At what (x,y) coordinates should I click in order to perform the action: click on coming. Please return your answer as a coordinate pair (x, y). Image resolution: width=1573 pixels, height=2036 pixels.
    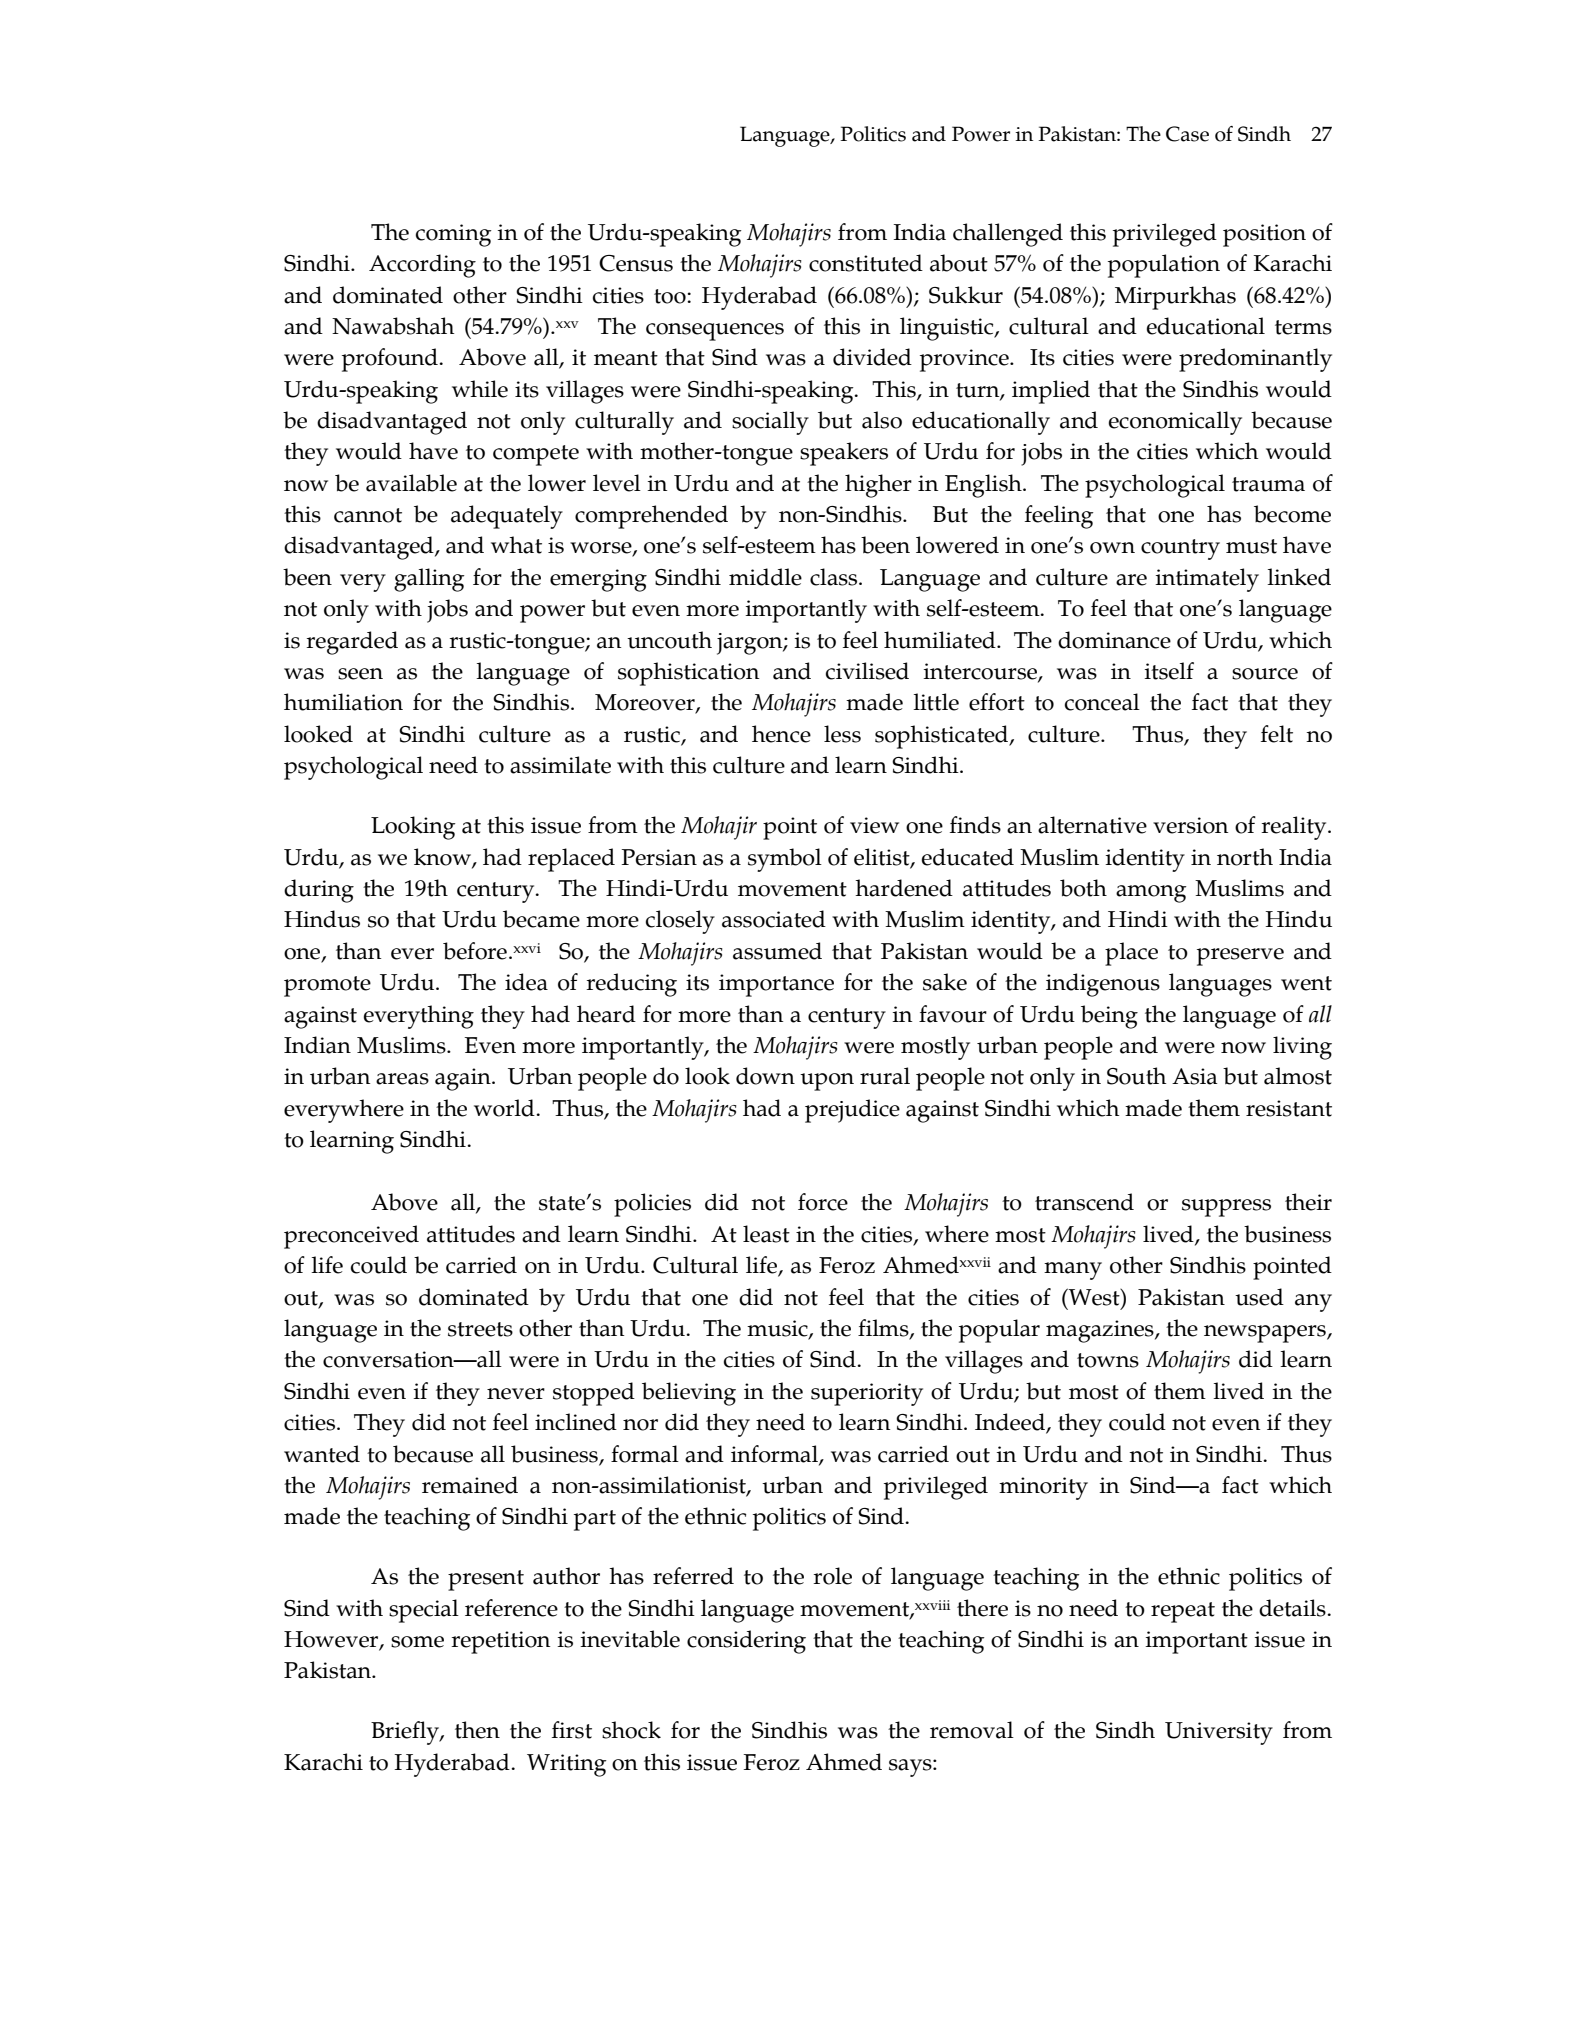
    Looking at the image, I should click on (454, 235).
